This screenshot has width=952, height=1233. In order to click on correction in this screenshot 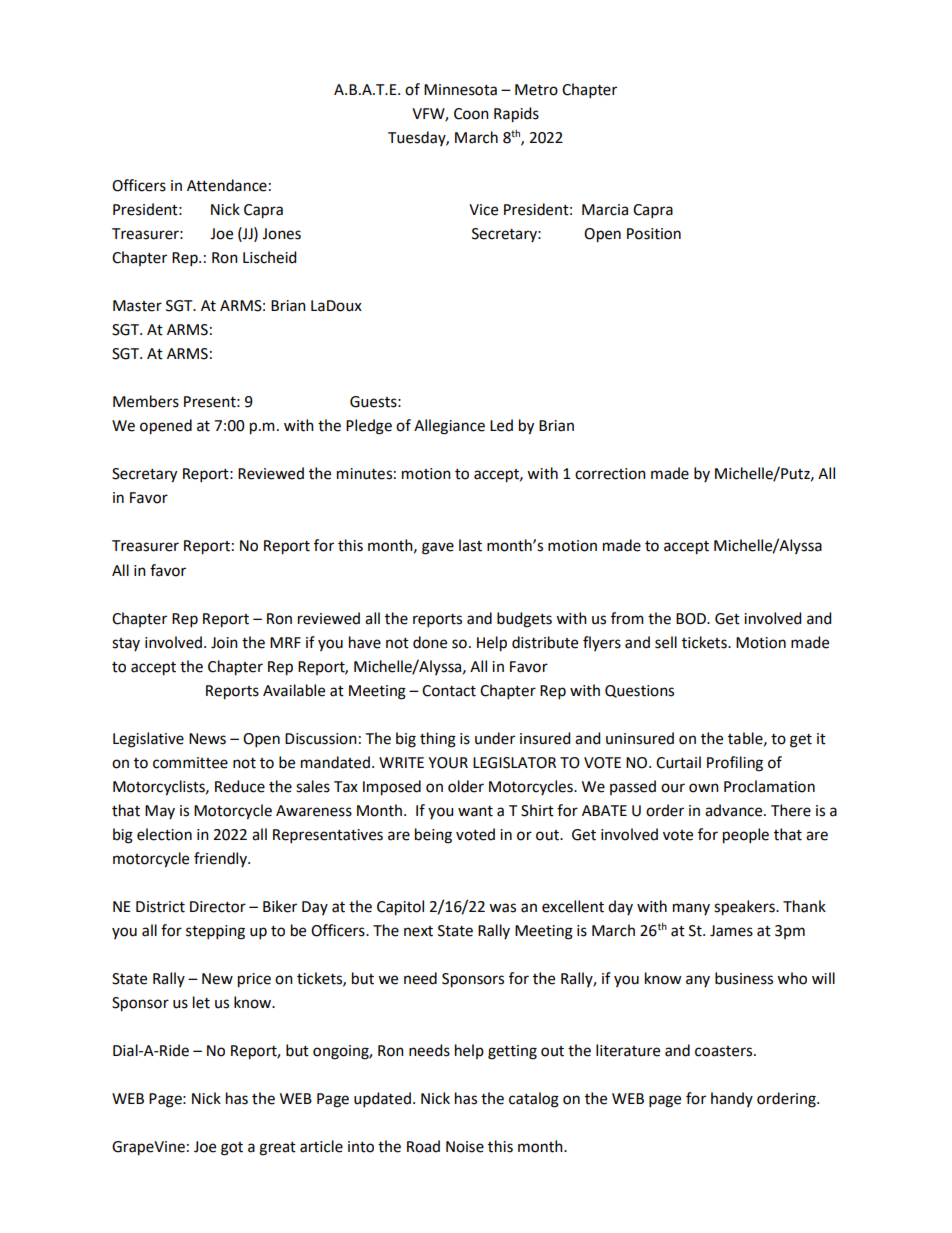, I will do `click(610, 474)`.
